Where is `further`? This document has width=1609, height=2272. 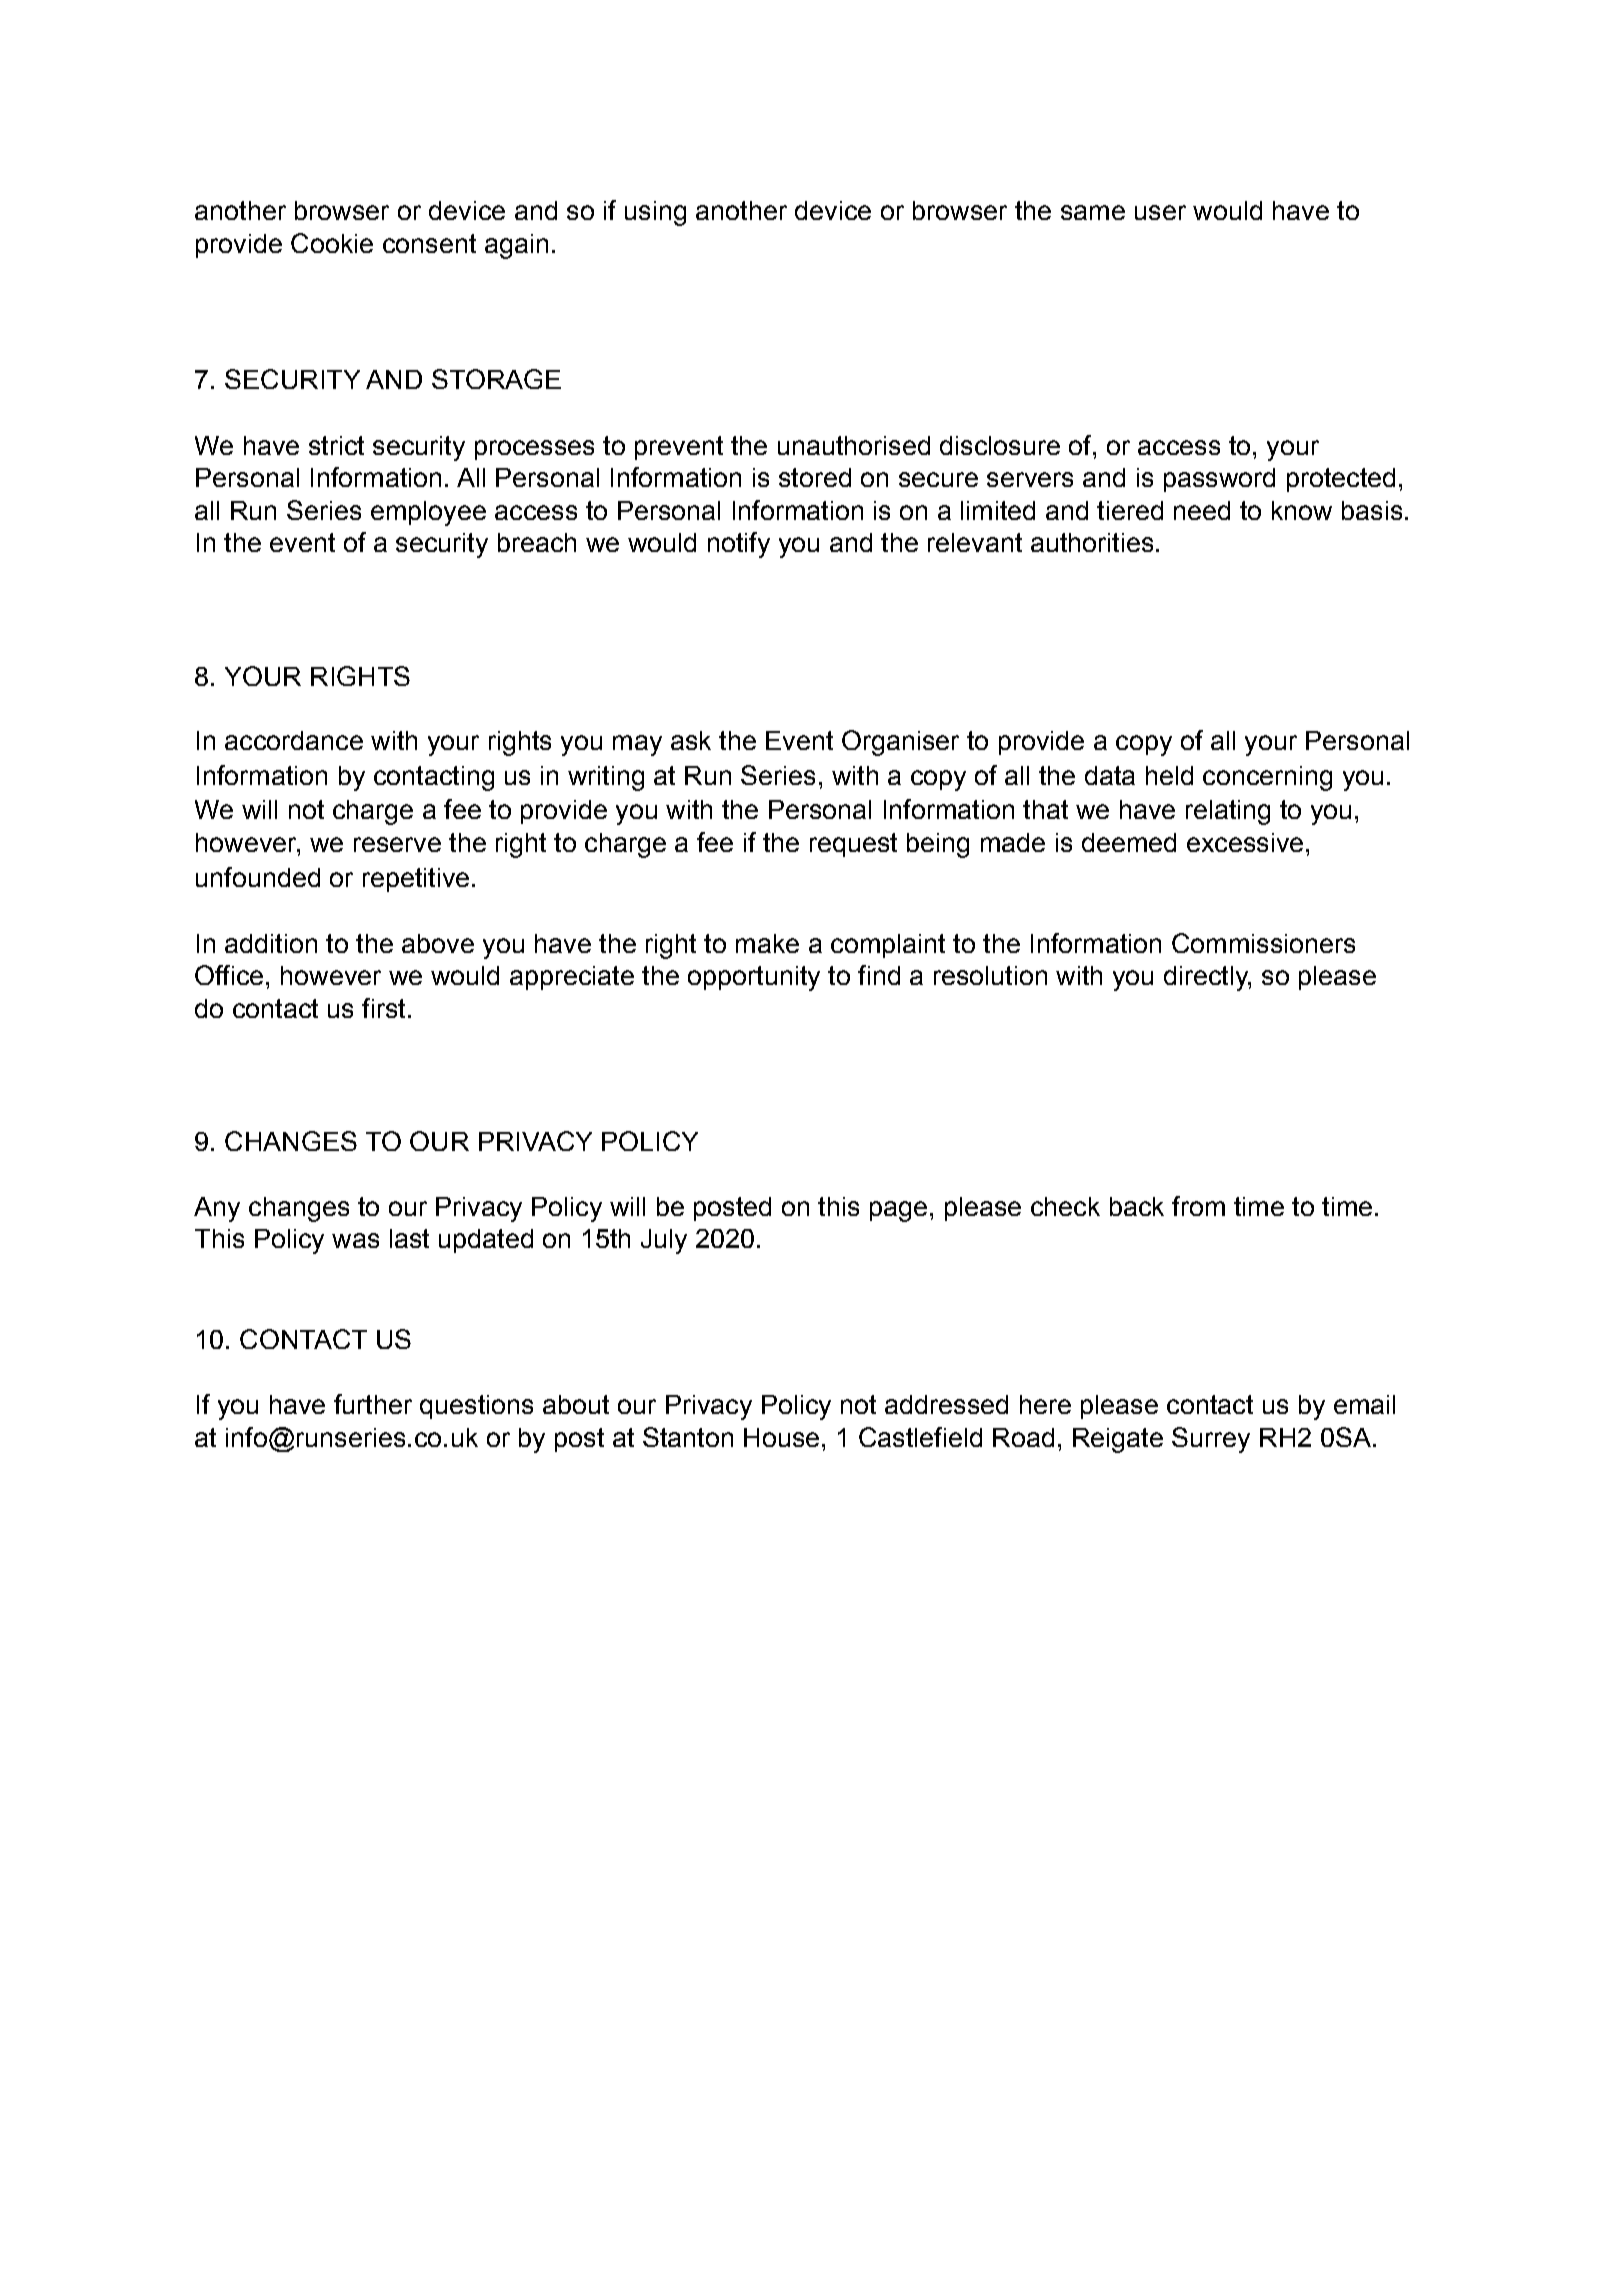
further is located at coordinates (373, 1404).
